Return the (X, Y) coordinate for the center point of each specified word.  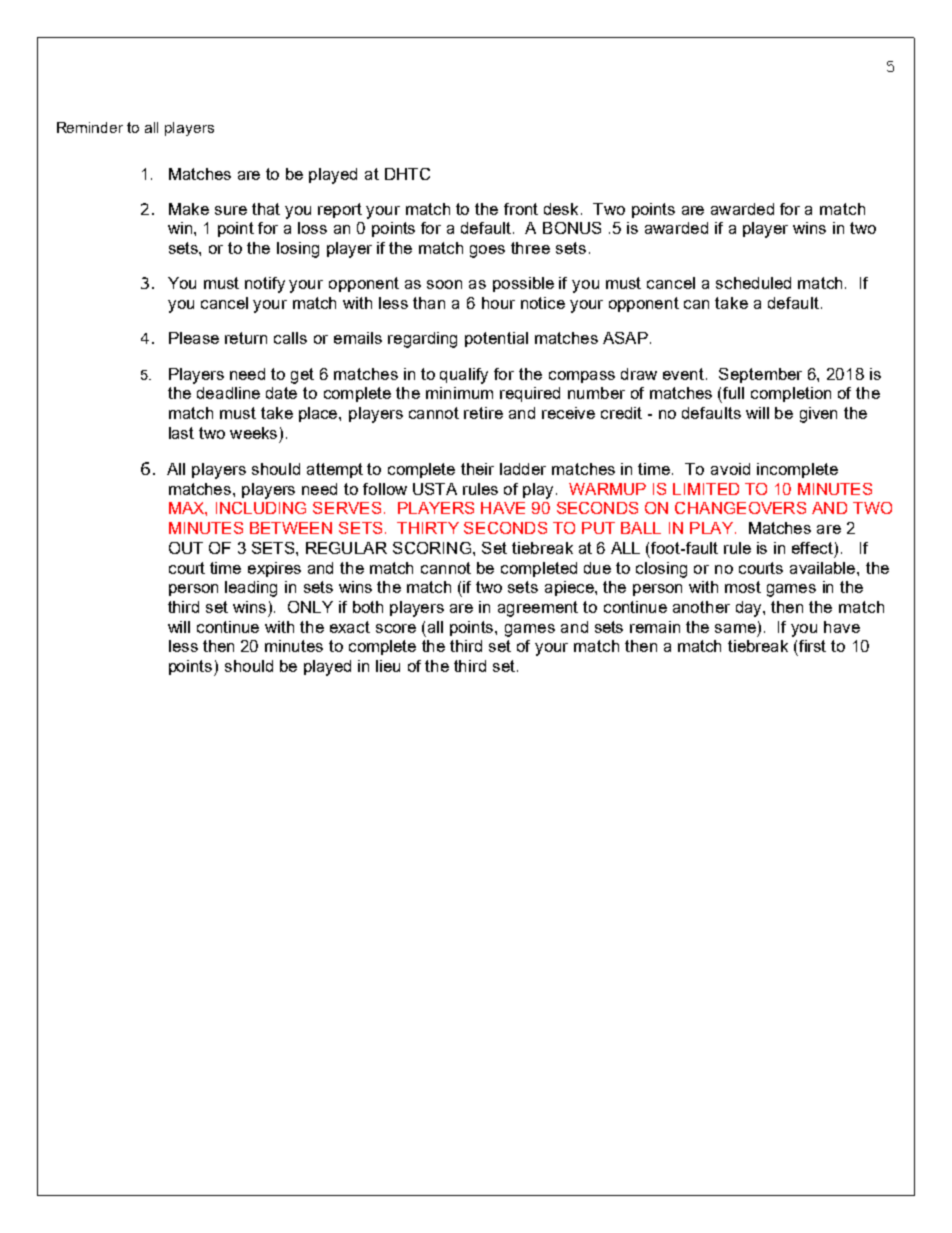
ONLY (310, 607)
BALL (641, 528)
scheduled (753, 283)
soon (444, 284)
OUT (186, 548)
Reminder (90, 127)
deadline (228, 393)
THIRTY (428, 528)
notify (265, 285)
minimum (459, 393)
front (521, 209)
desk (563, 209)
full (733, 393)
